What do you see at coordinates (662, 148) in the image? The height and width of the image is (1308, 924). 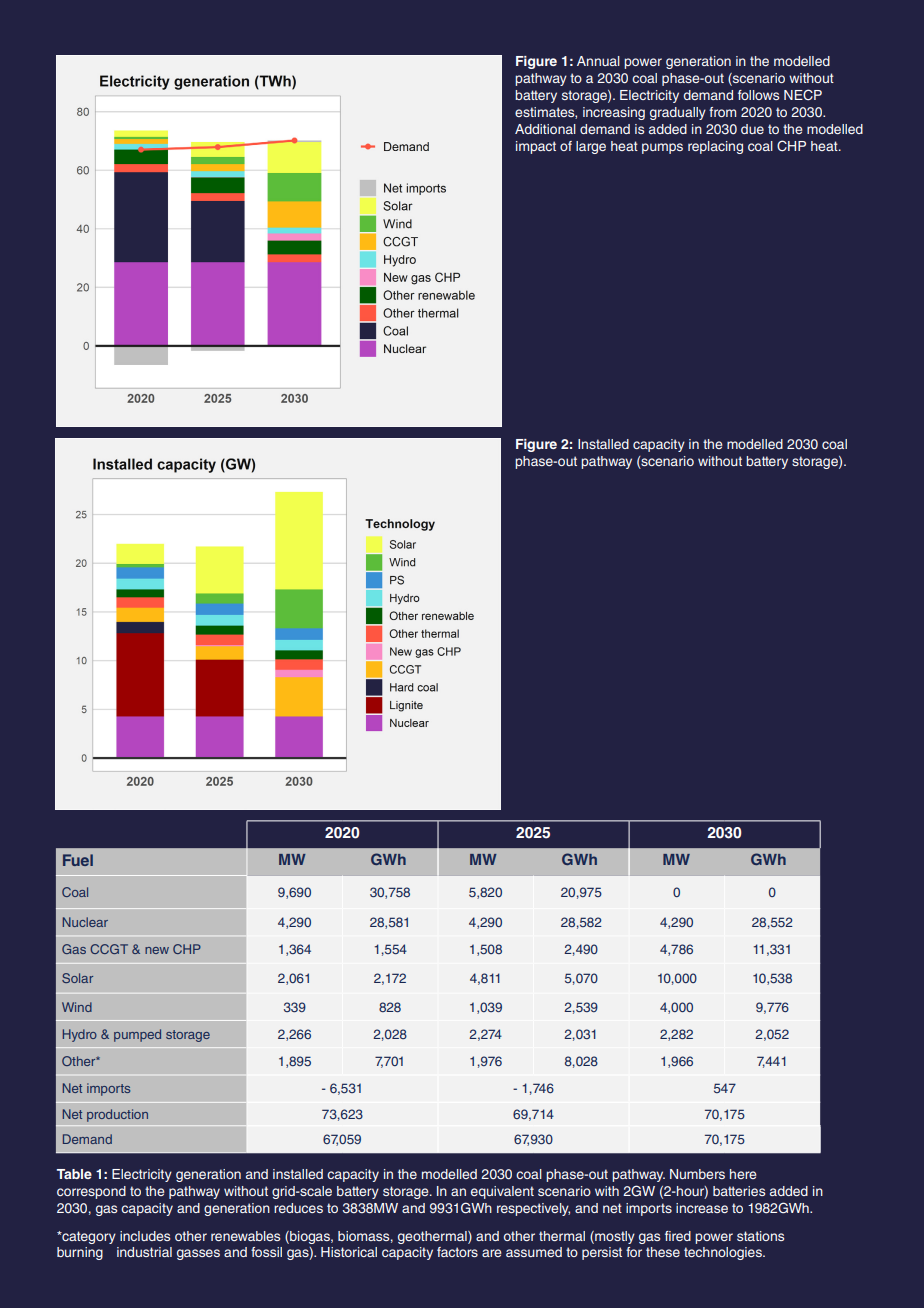 I see `pumps` at bounding box center [662, 148].
